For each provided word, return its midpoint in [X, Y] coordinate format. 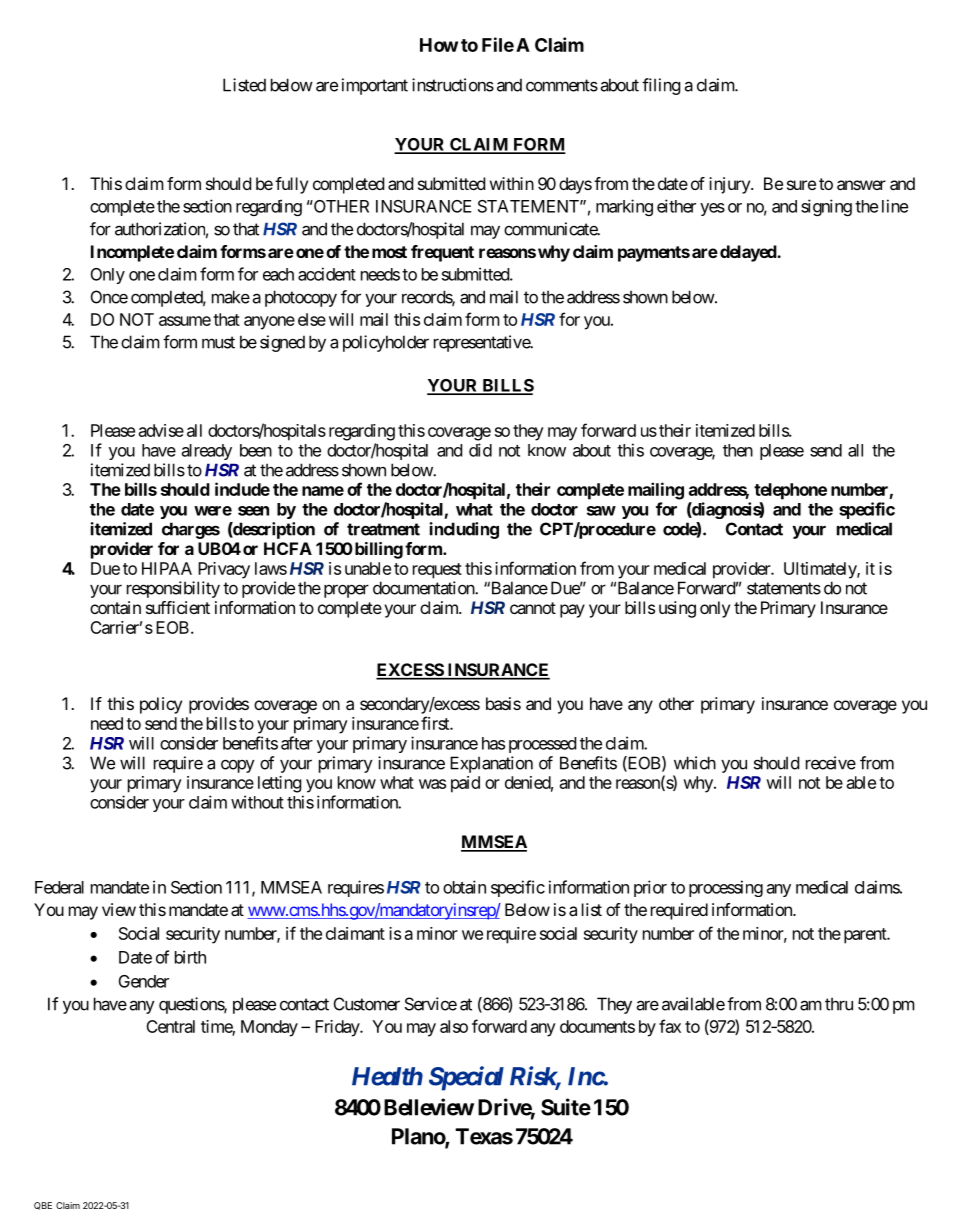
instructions [453, 85]
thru [839, 1004]
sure [801, 185]
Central [170, 1026]
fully [291, 185]
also [454, 1026]
